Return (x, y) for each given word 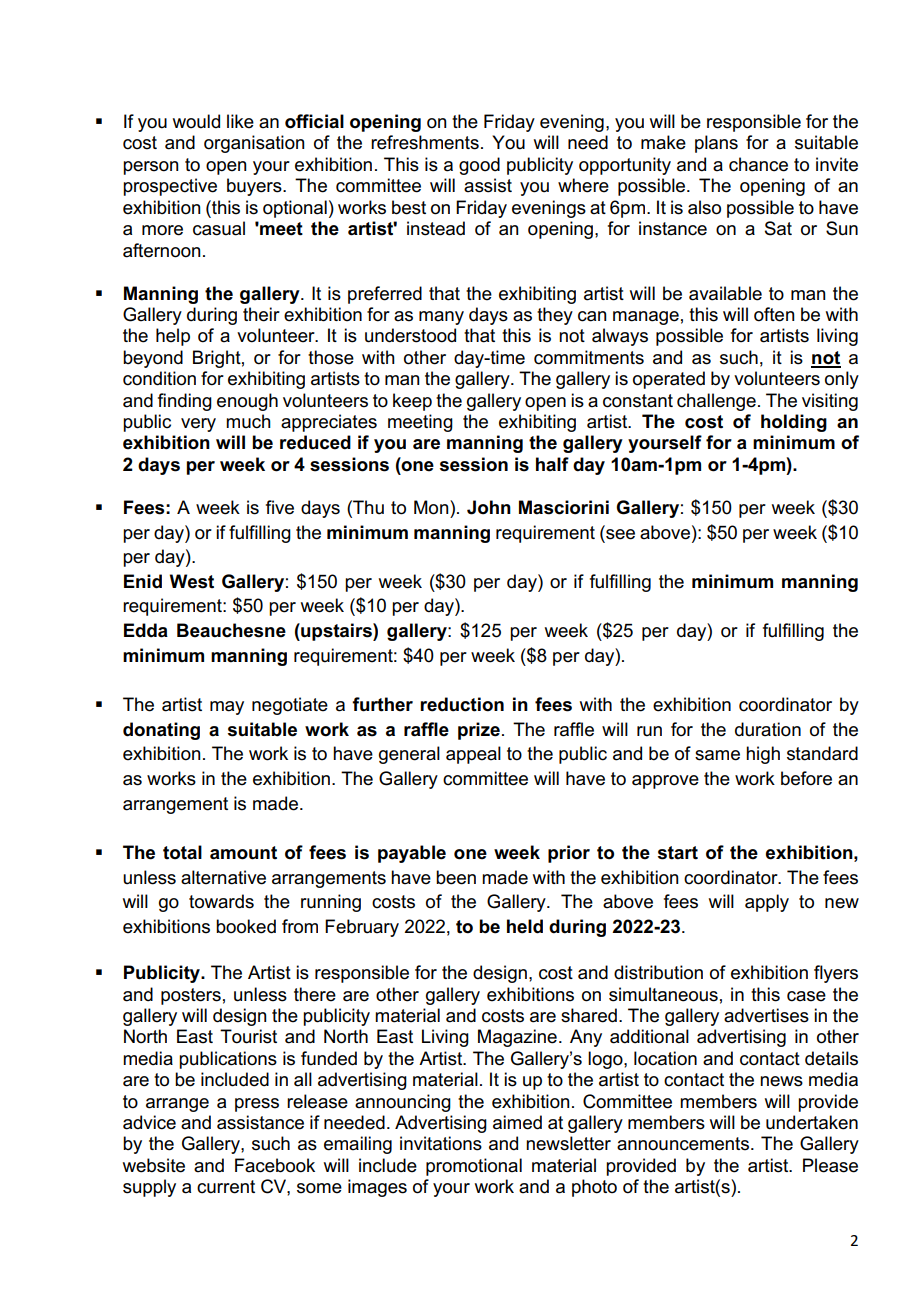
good (479, 166)
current (226, 1187)
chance (758, 164)
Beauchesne (231, 630)
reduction (462, 704)
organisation (254, 144)
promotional (474, 1167)
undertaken (812, 1122)
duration (768, 729)
